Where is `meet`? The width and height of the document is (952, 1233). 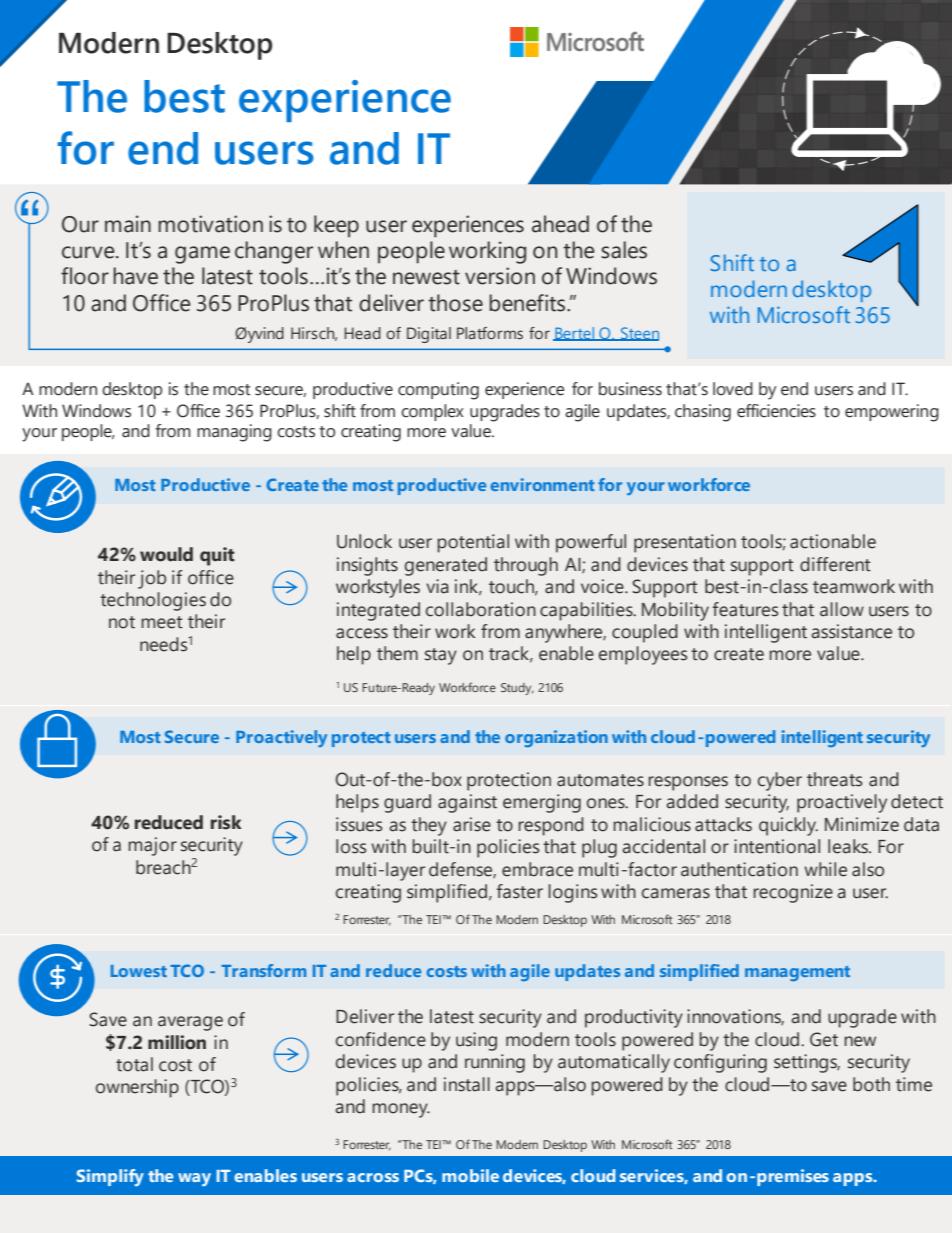 meet is located at coordinates (162, 622).
